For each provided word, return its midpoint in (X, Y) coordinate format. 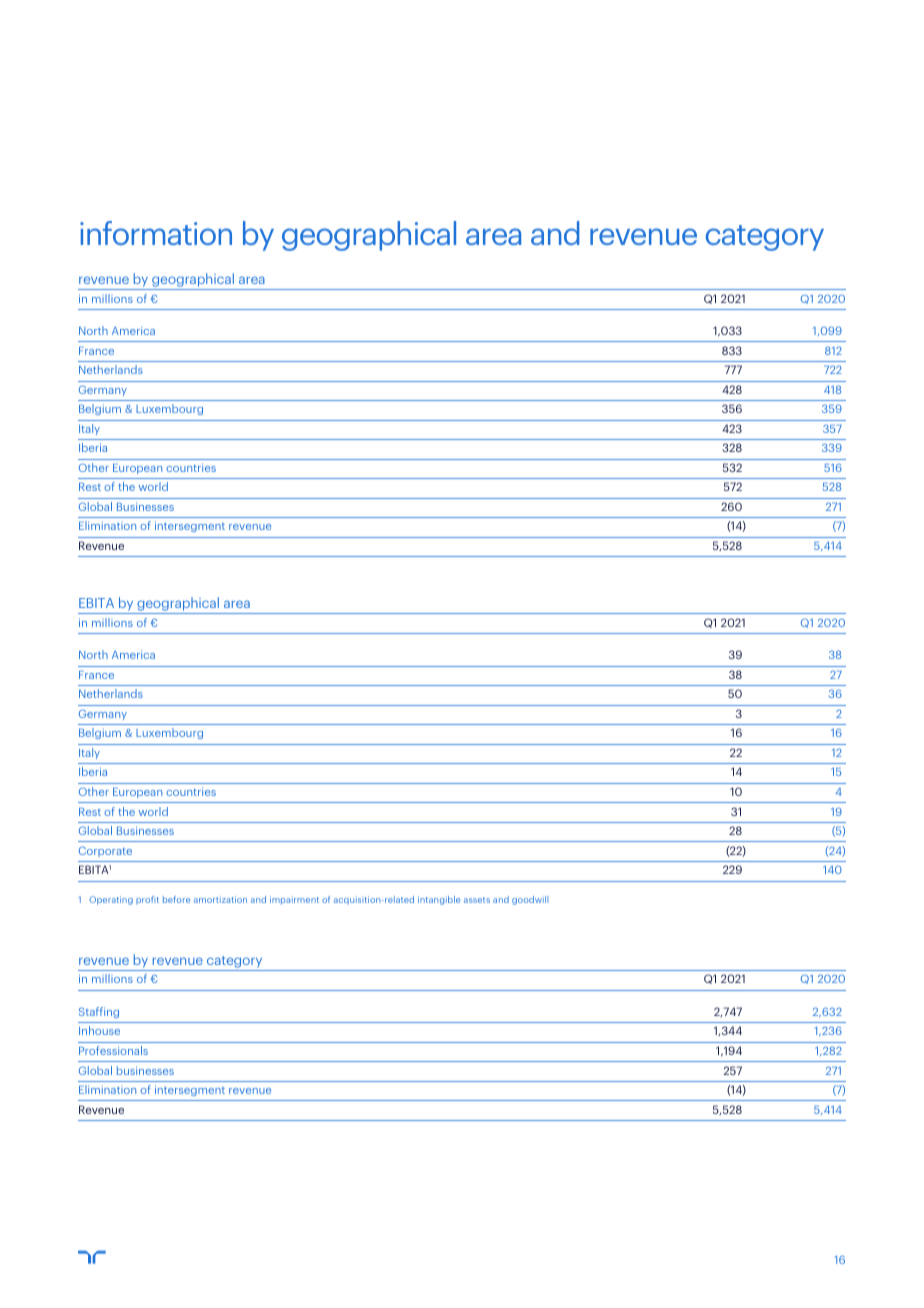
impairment (294, 900)
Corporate (105, 851)
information (156, 233)
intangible (439, 900)
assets (477, 900)
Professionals (113, 1050)
